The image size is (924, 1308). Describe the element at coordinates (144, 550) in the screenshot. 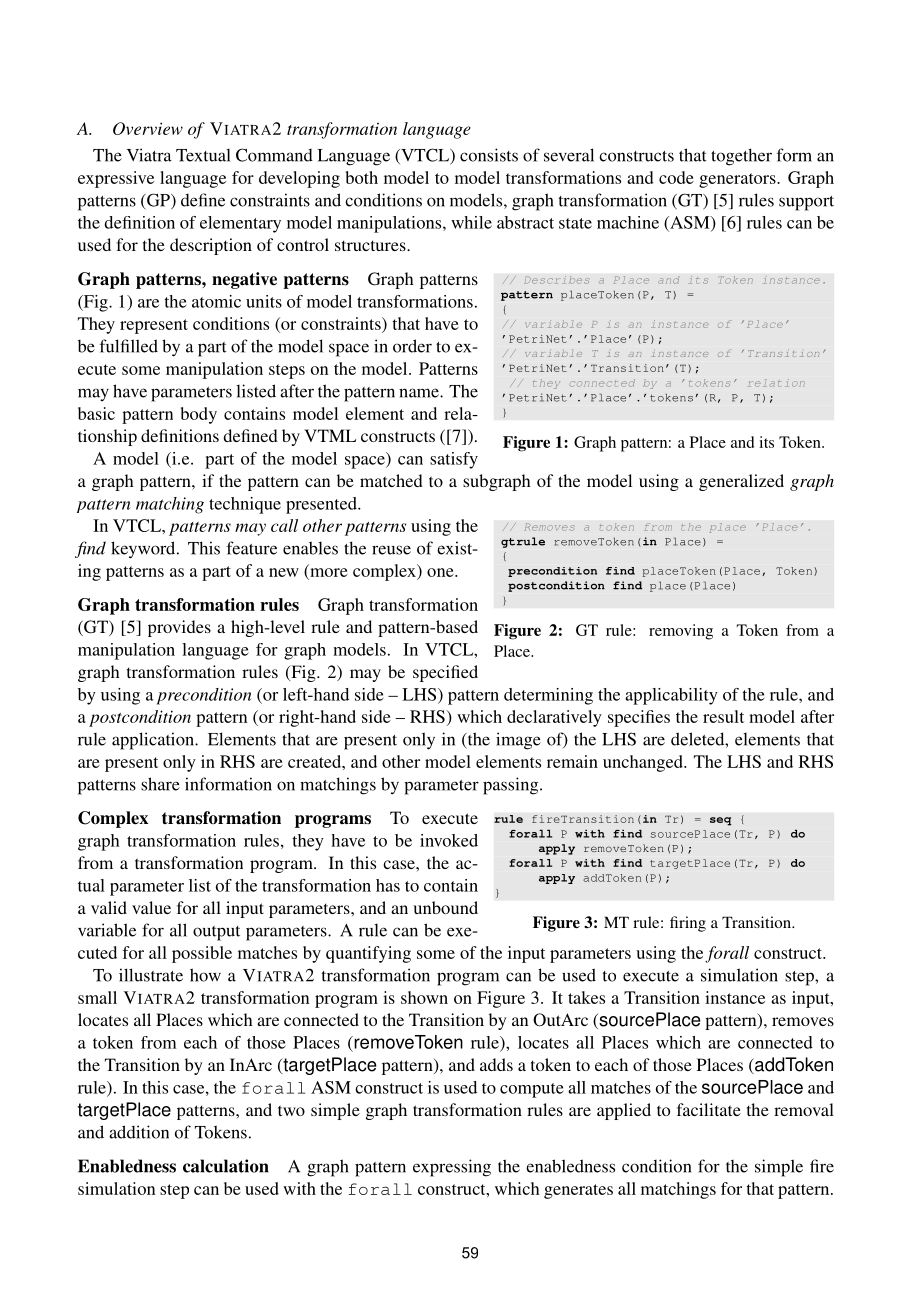

I see `keyword` at that location.
